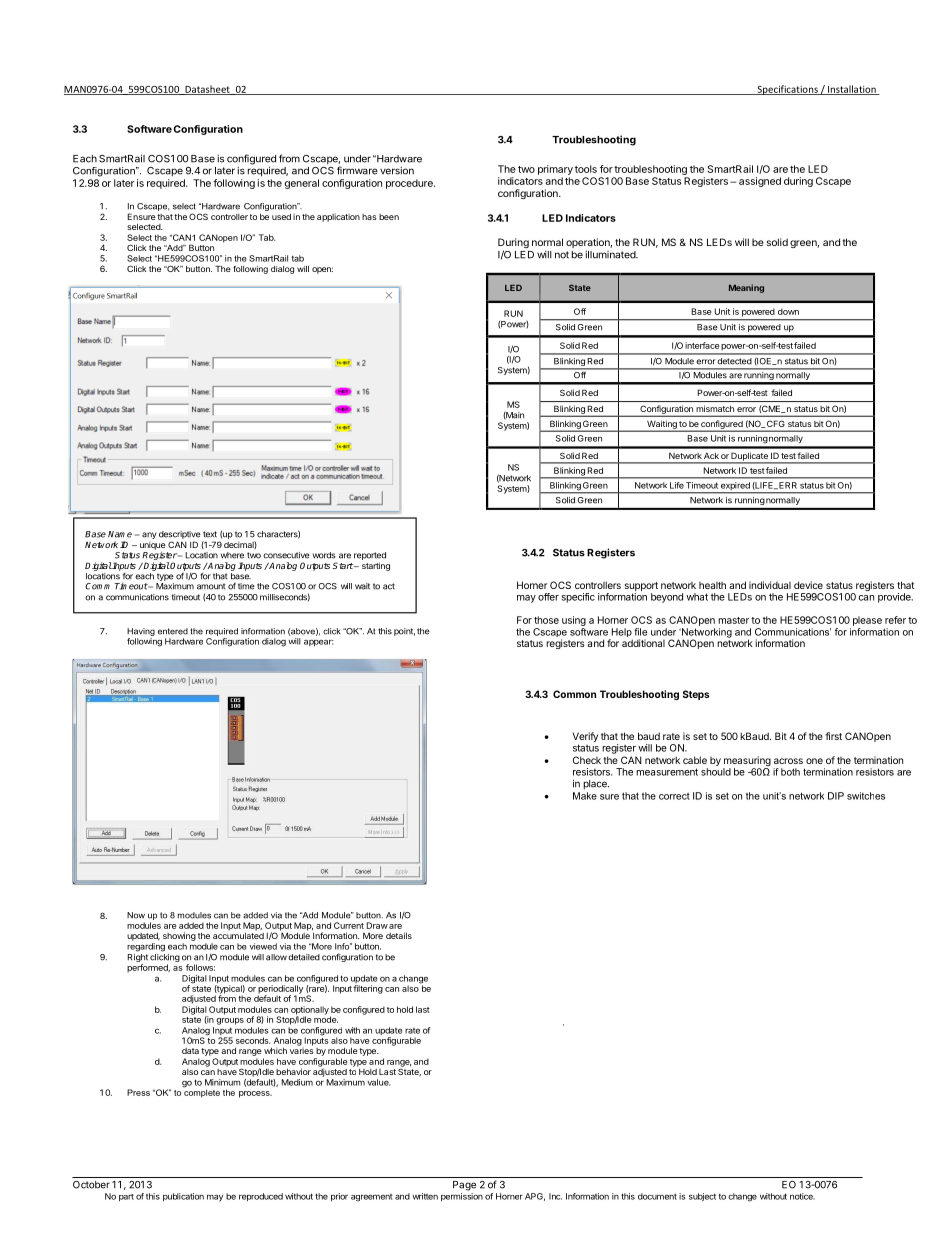 This image has width=952, height=1233. I want to click on Now, so click(136, 915).
